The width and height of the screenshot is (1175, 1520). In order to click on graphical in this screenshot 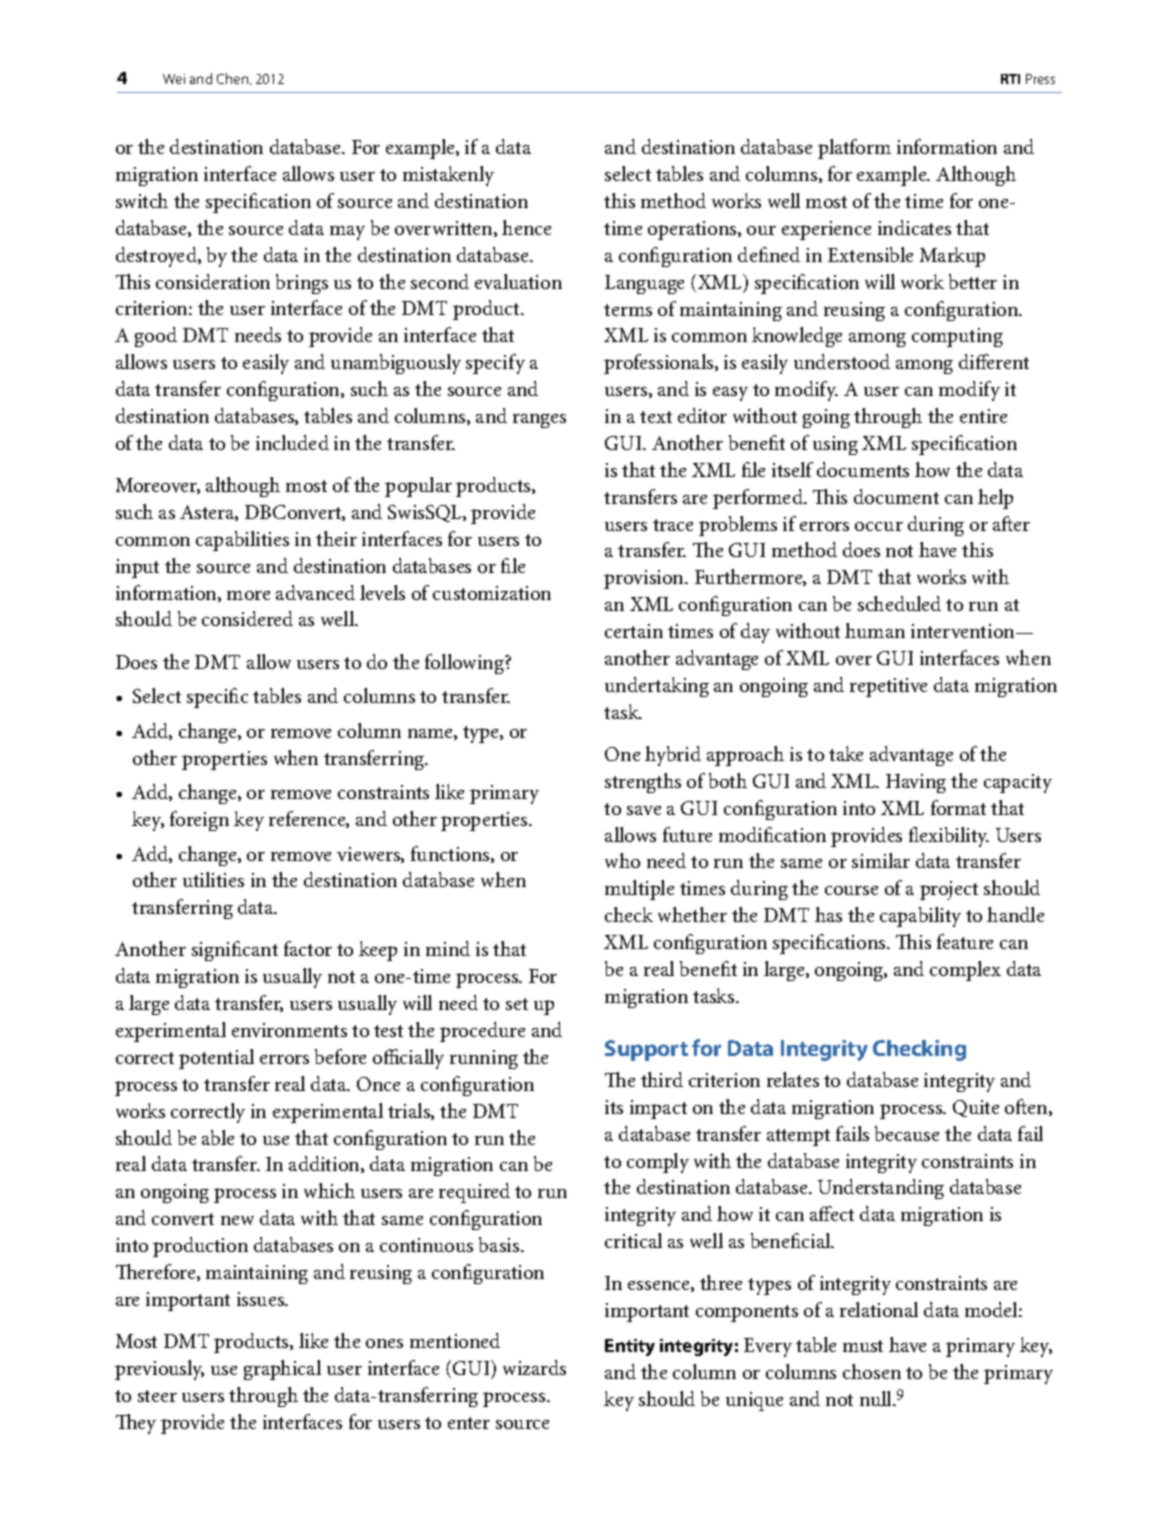, I will do `click(282, 1370)`.
